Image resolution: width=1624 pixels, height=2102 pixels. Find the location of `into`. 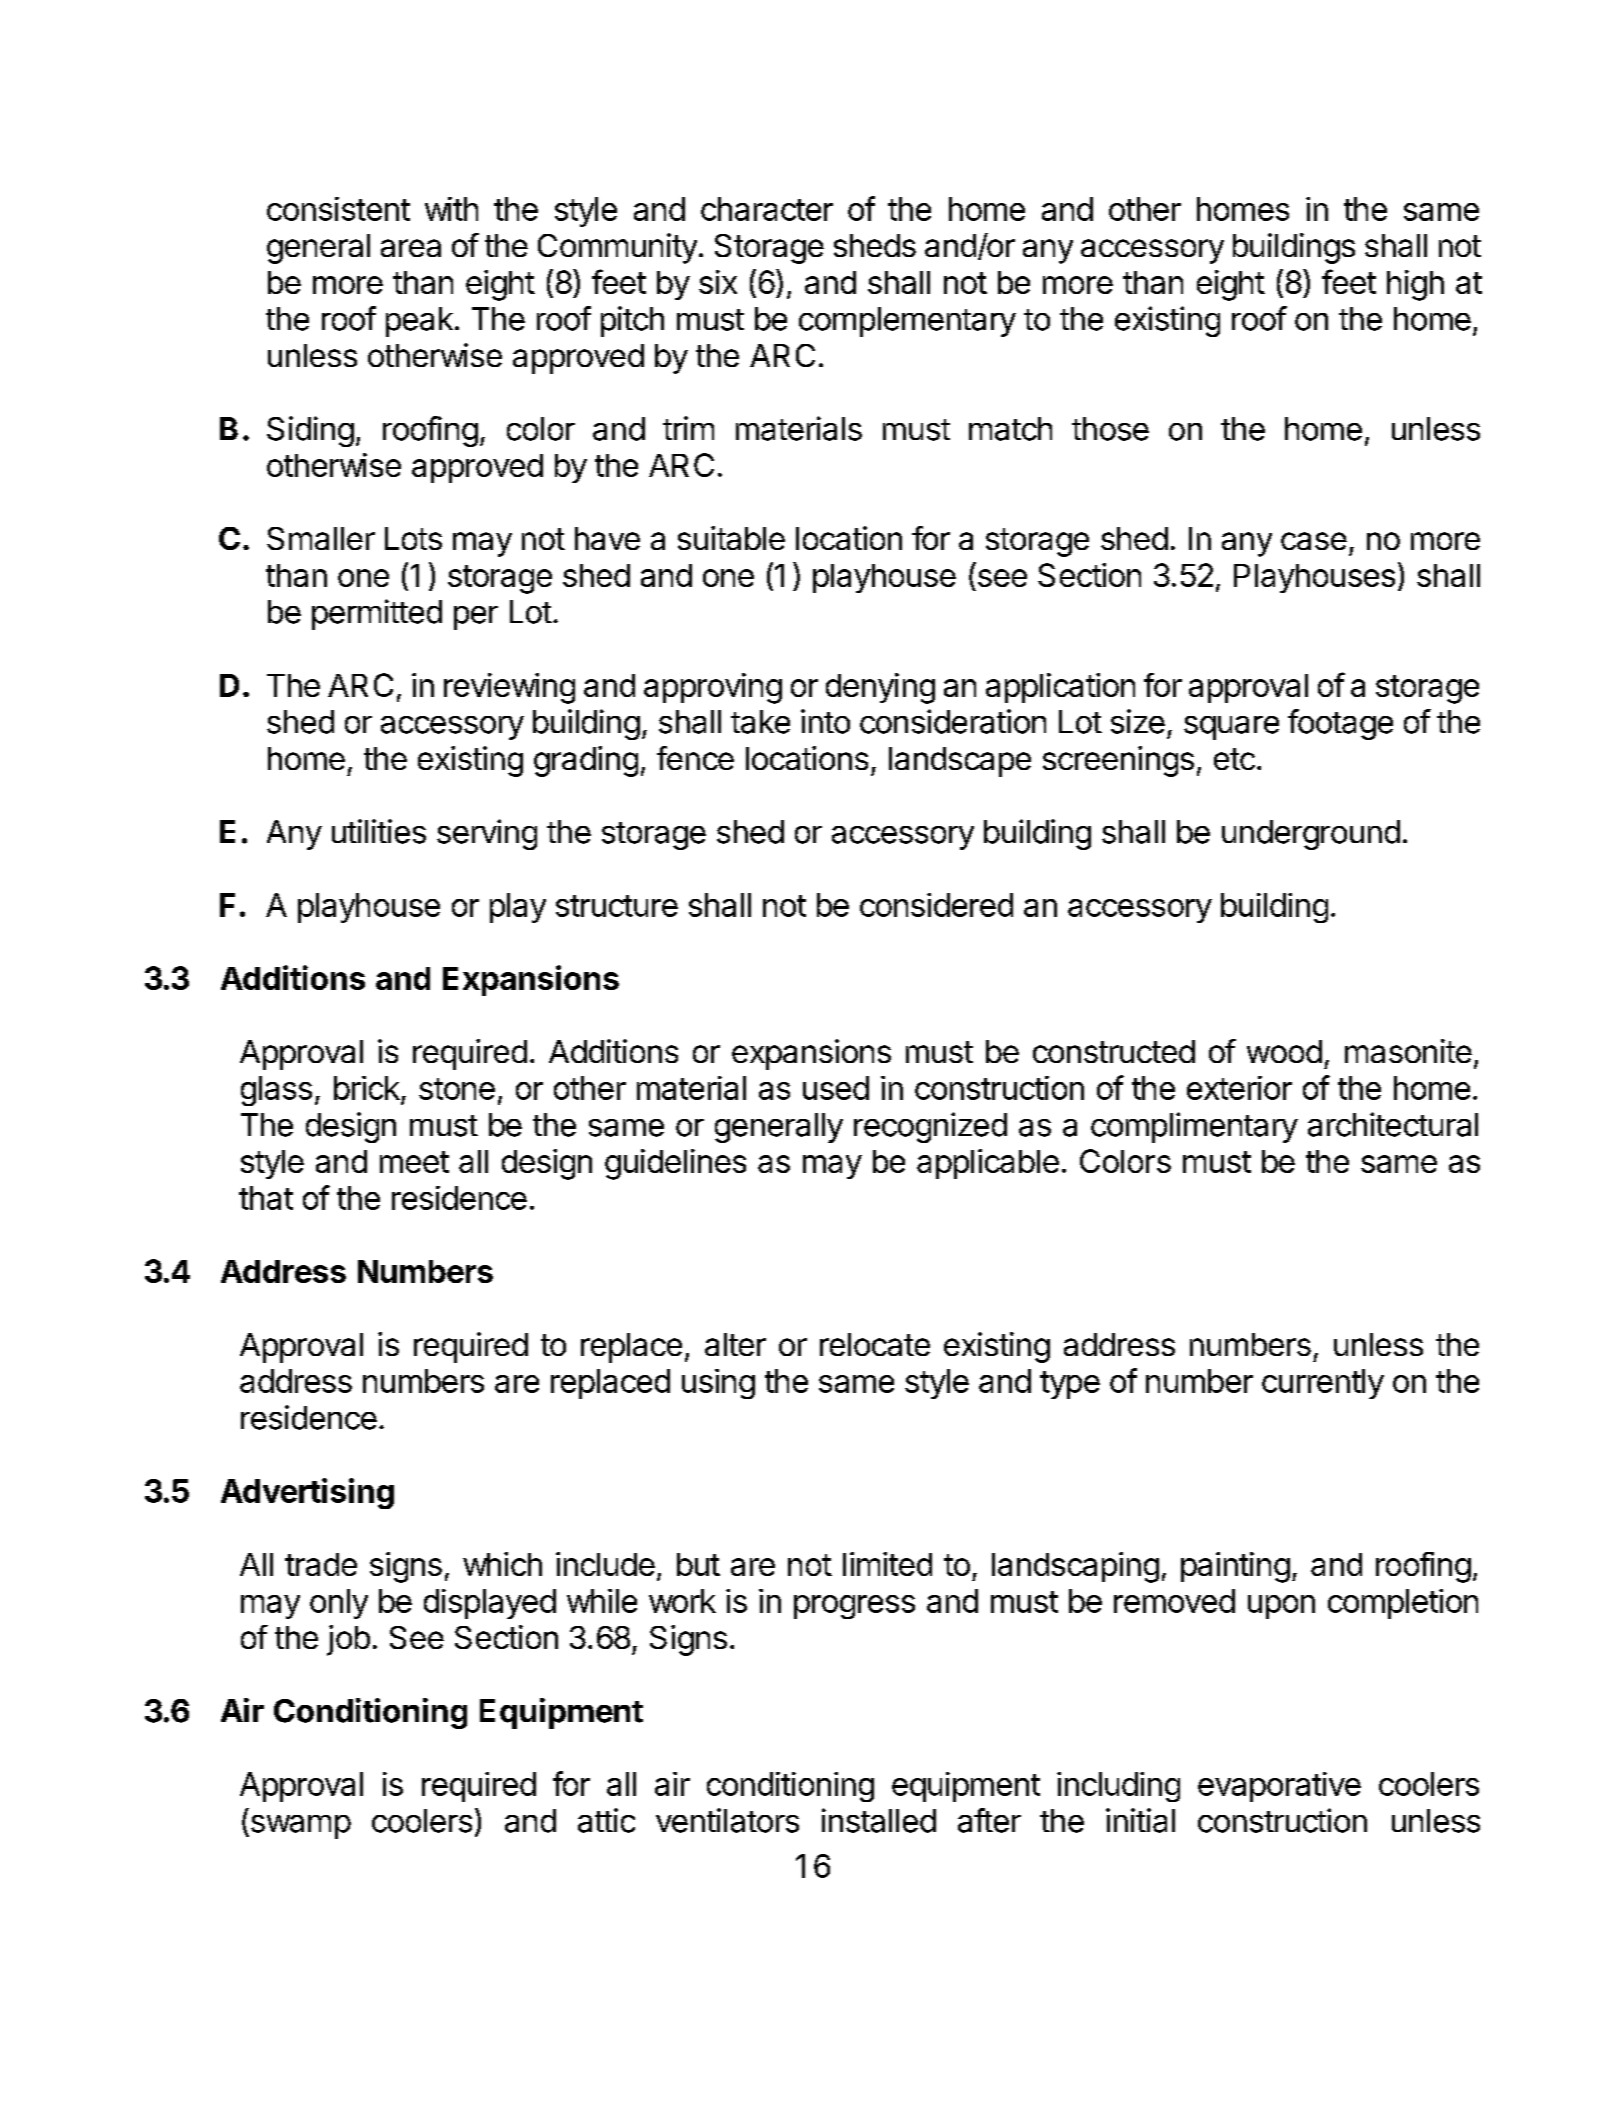

into is located at coordinates (825, 721).
